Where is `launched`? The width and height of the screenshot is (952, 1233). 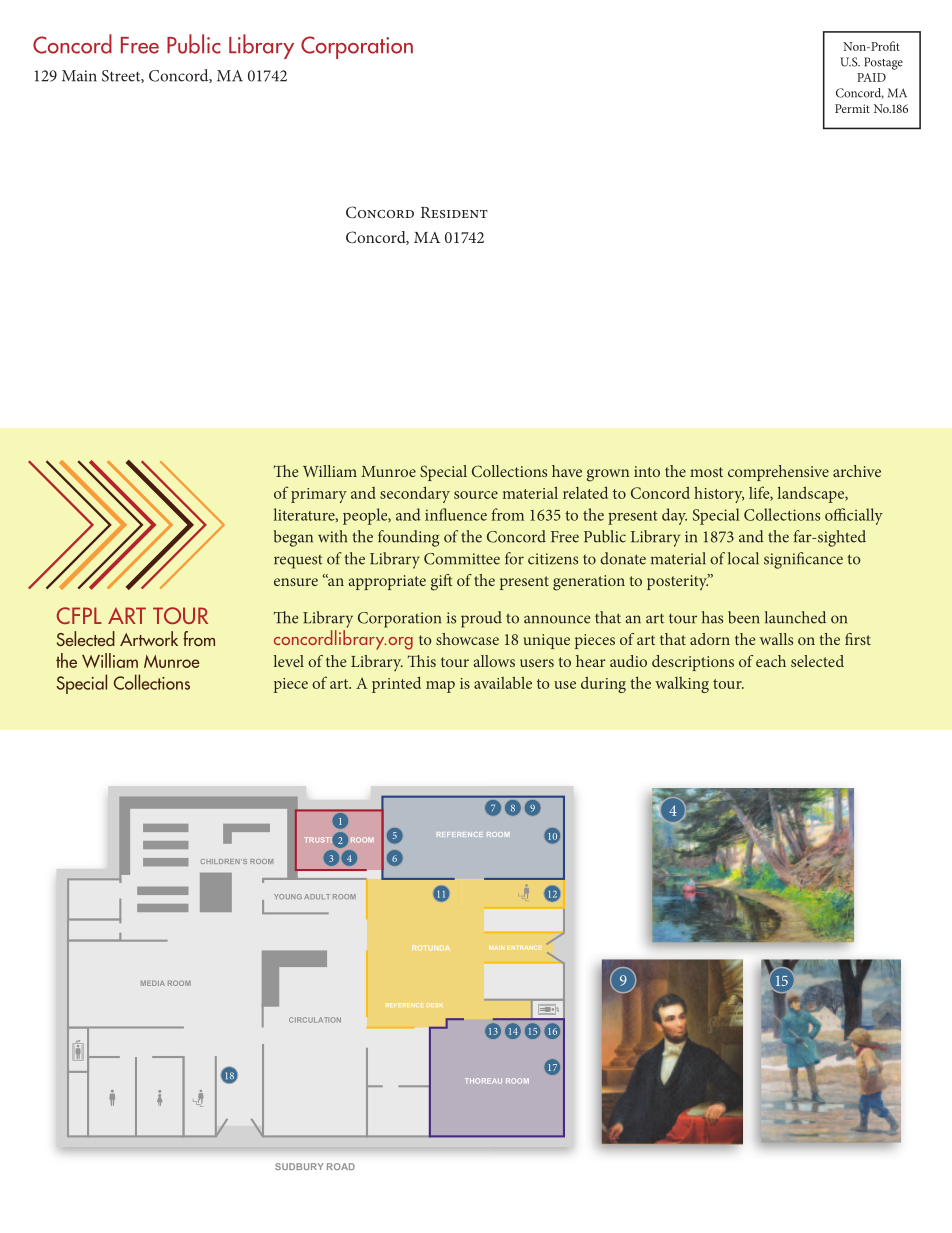
launched is located at coordinates (795, 617).
